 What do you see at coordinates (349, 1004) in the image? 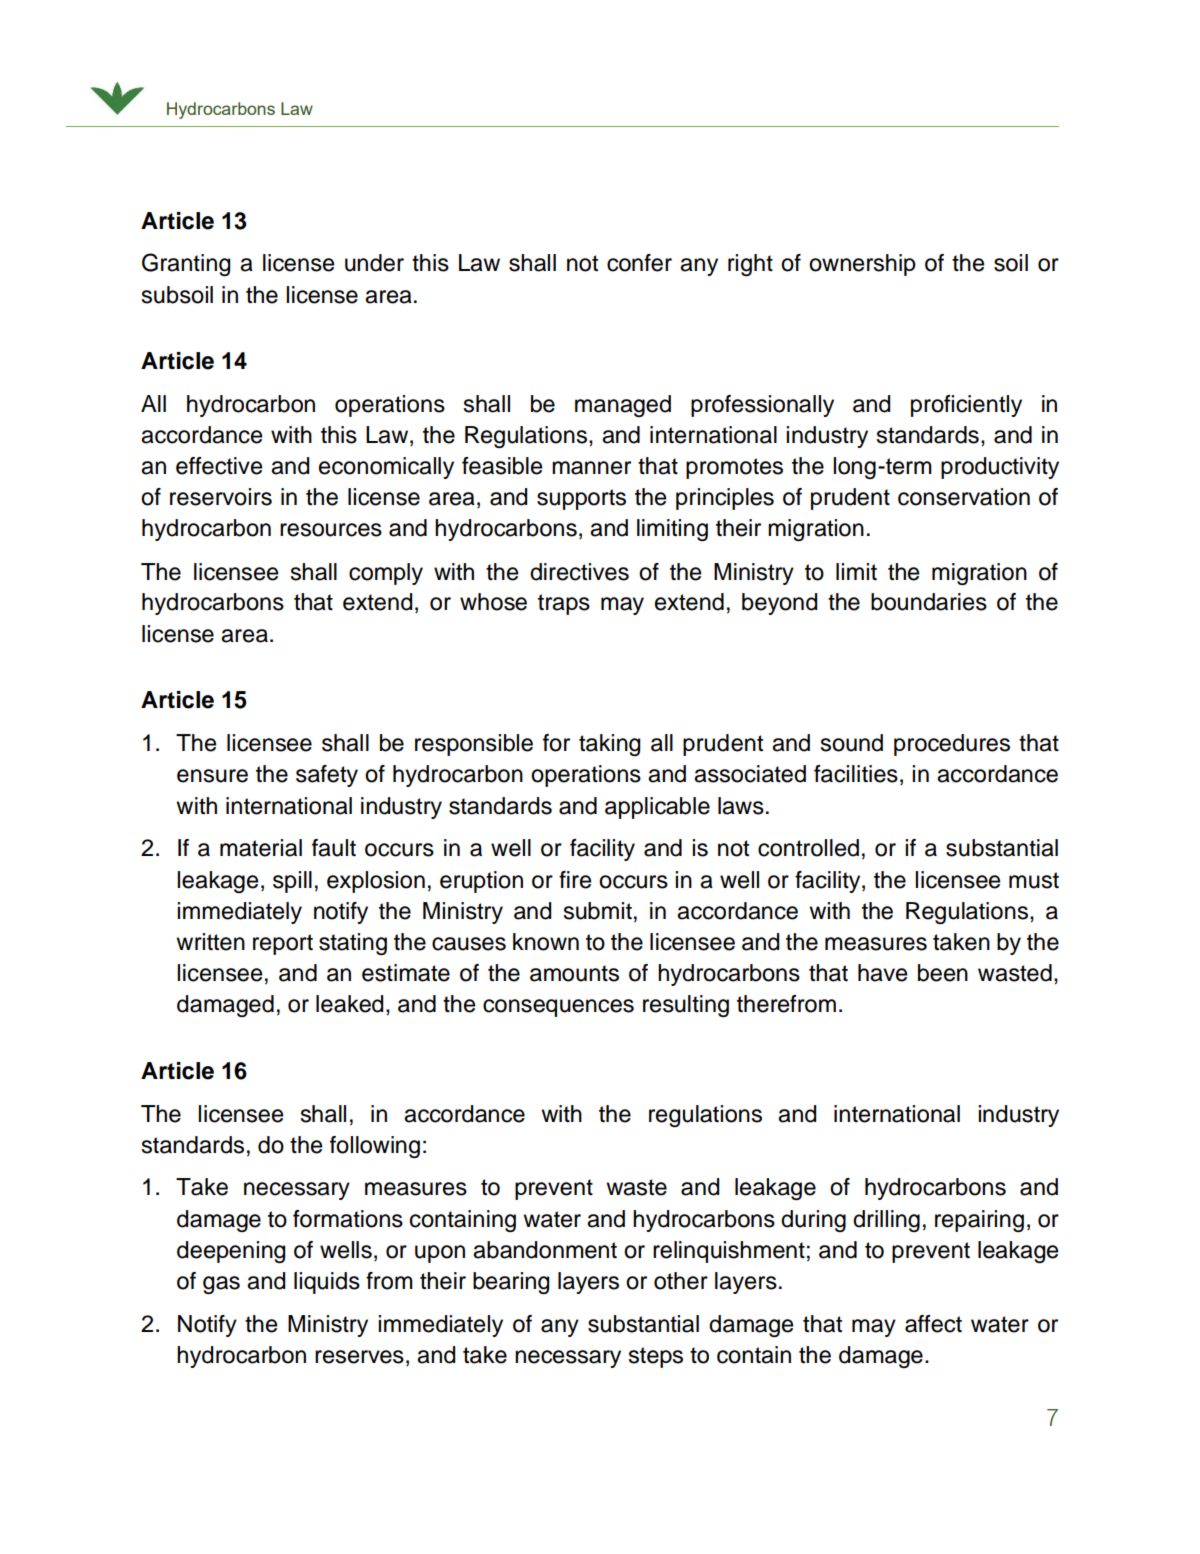
I see `leaked` at bounding box center [349, 1004].
